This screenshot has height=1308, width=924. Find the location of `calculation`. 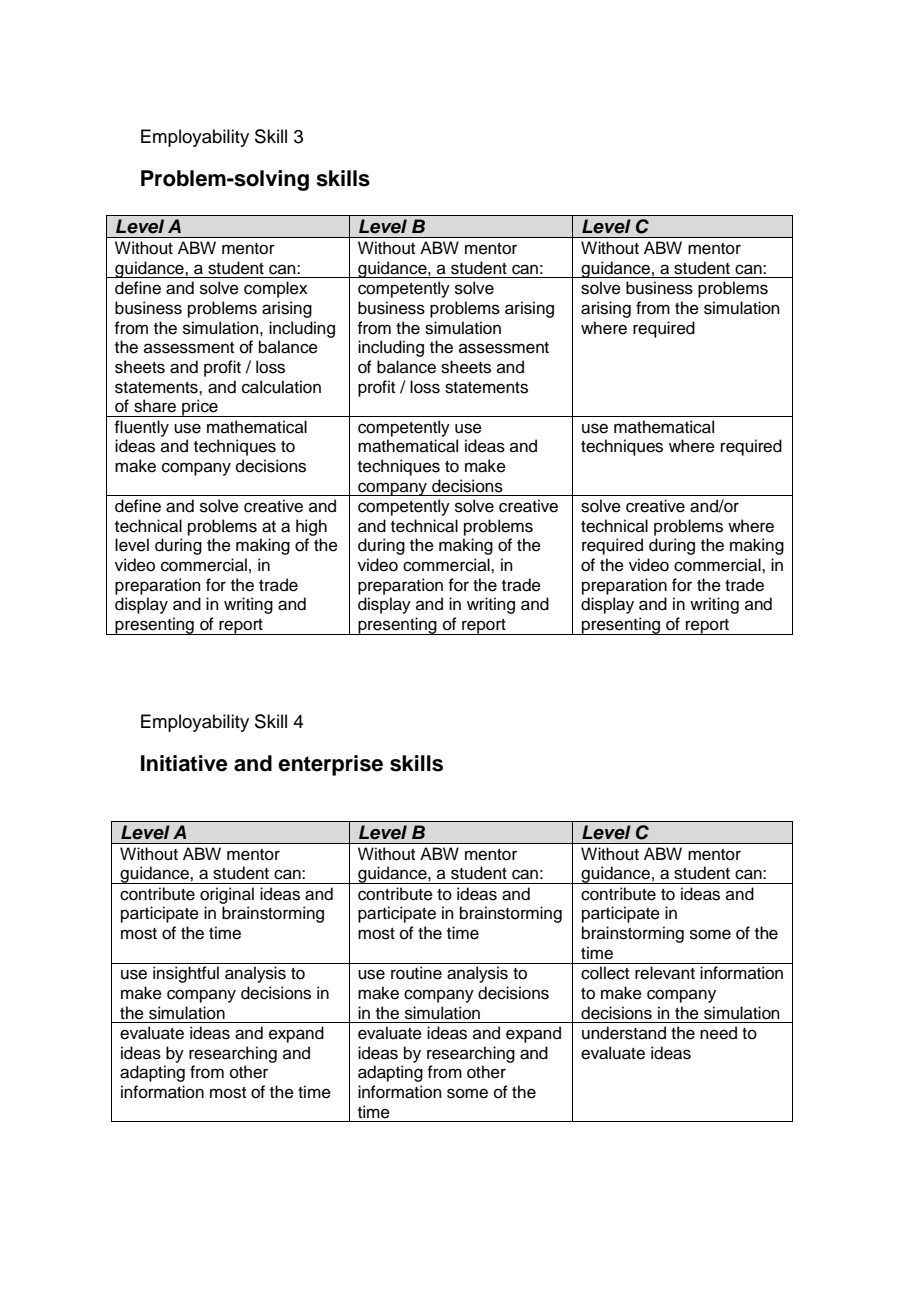

calculation is located at coordinates (281, 387).
